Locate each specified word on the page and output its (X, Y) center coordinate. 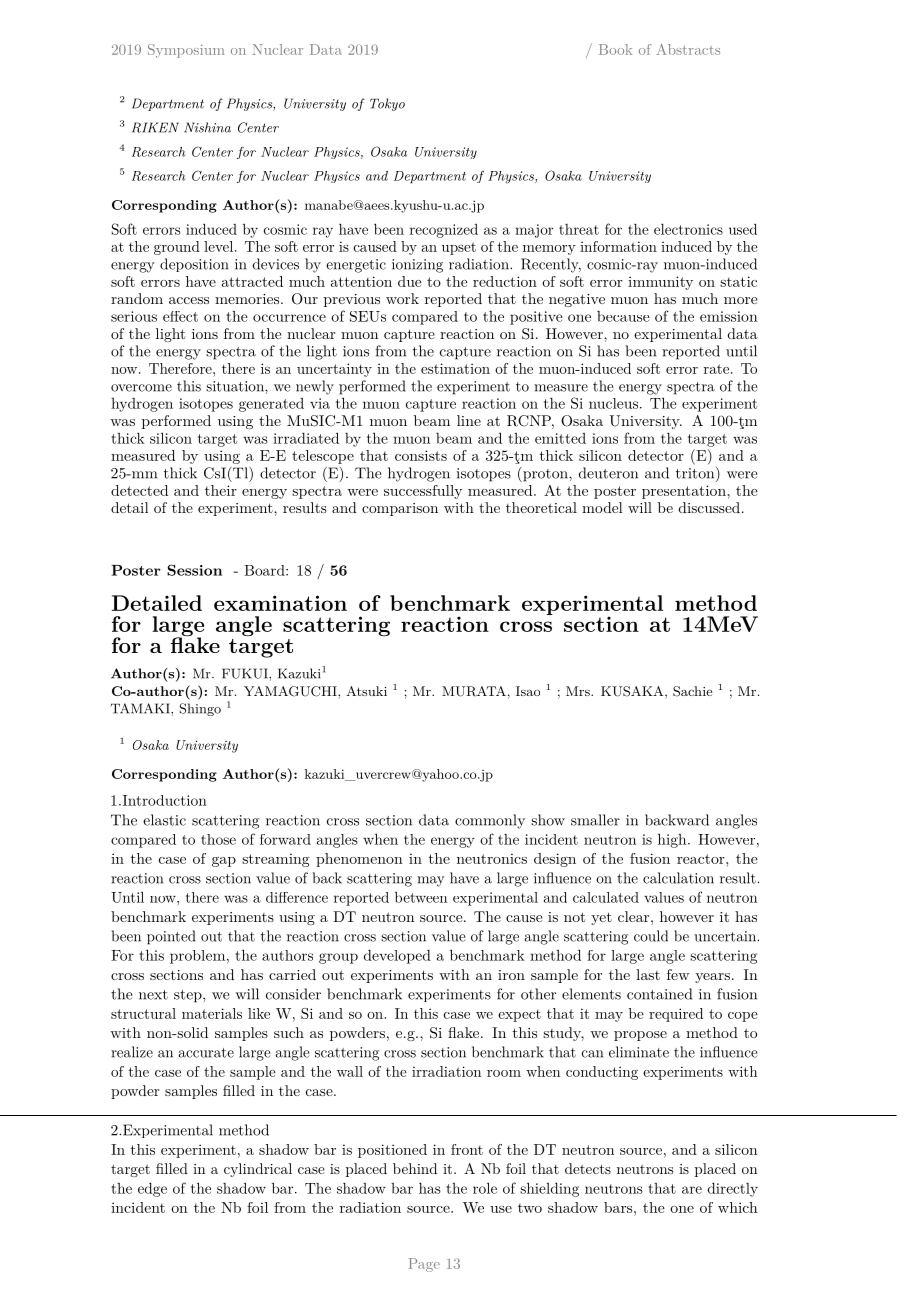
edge (152, 1189)
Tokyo (387, 104)
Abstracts (688, 49)
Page (424, 1265)
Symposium (186, 51)
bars (618, 1207)
